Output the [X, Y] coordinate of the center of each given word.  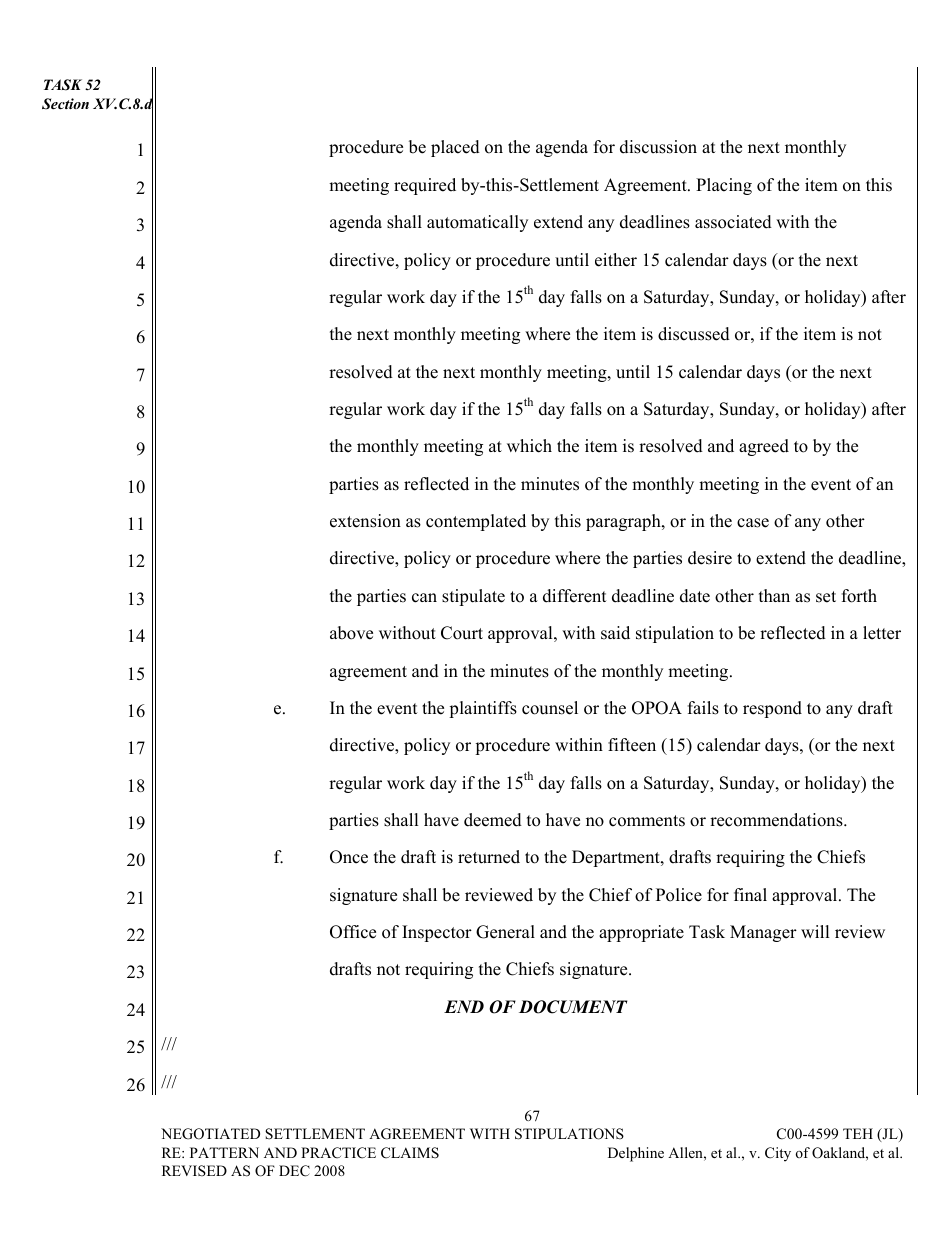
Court [462, 633]
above [351, 633]
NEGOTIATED [210, 1134]
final [750, 894]
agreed [764, 447]
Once [349, 857]
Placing [724, 186]
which [529, 446]
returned [489, 857]
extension [365, 521]
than [774, 595]
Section [65, 104]
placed [455, 148]
